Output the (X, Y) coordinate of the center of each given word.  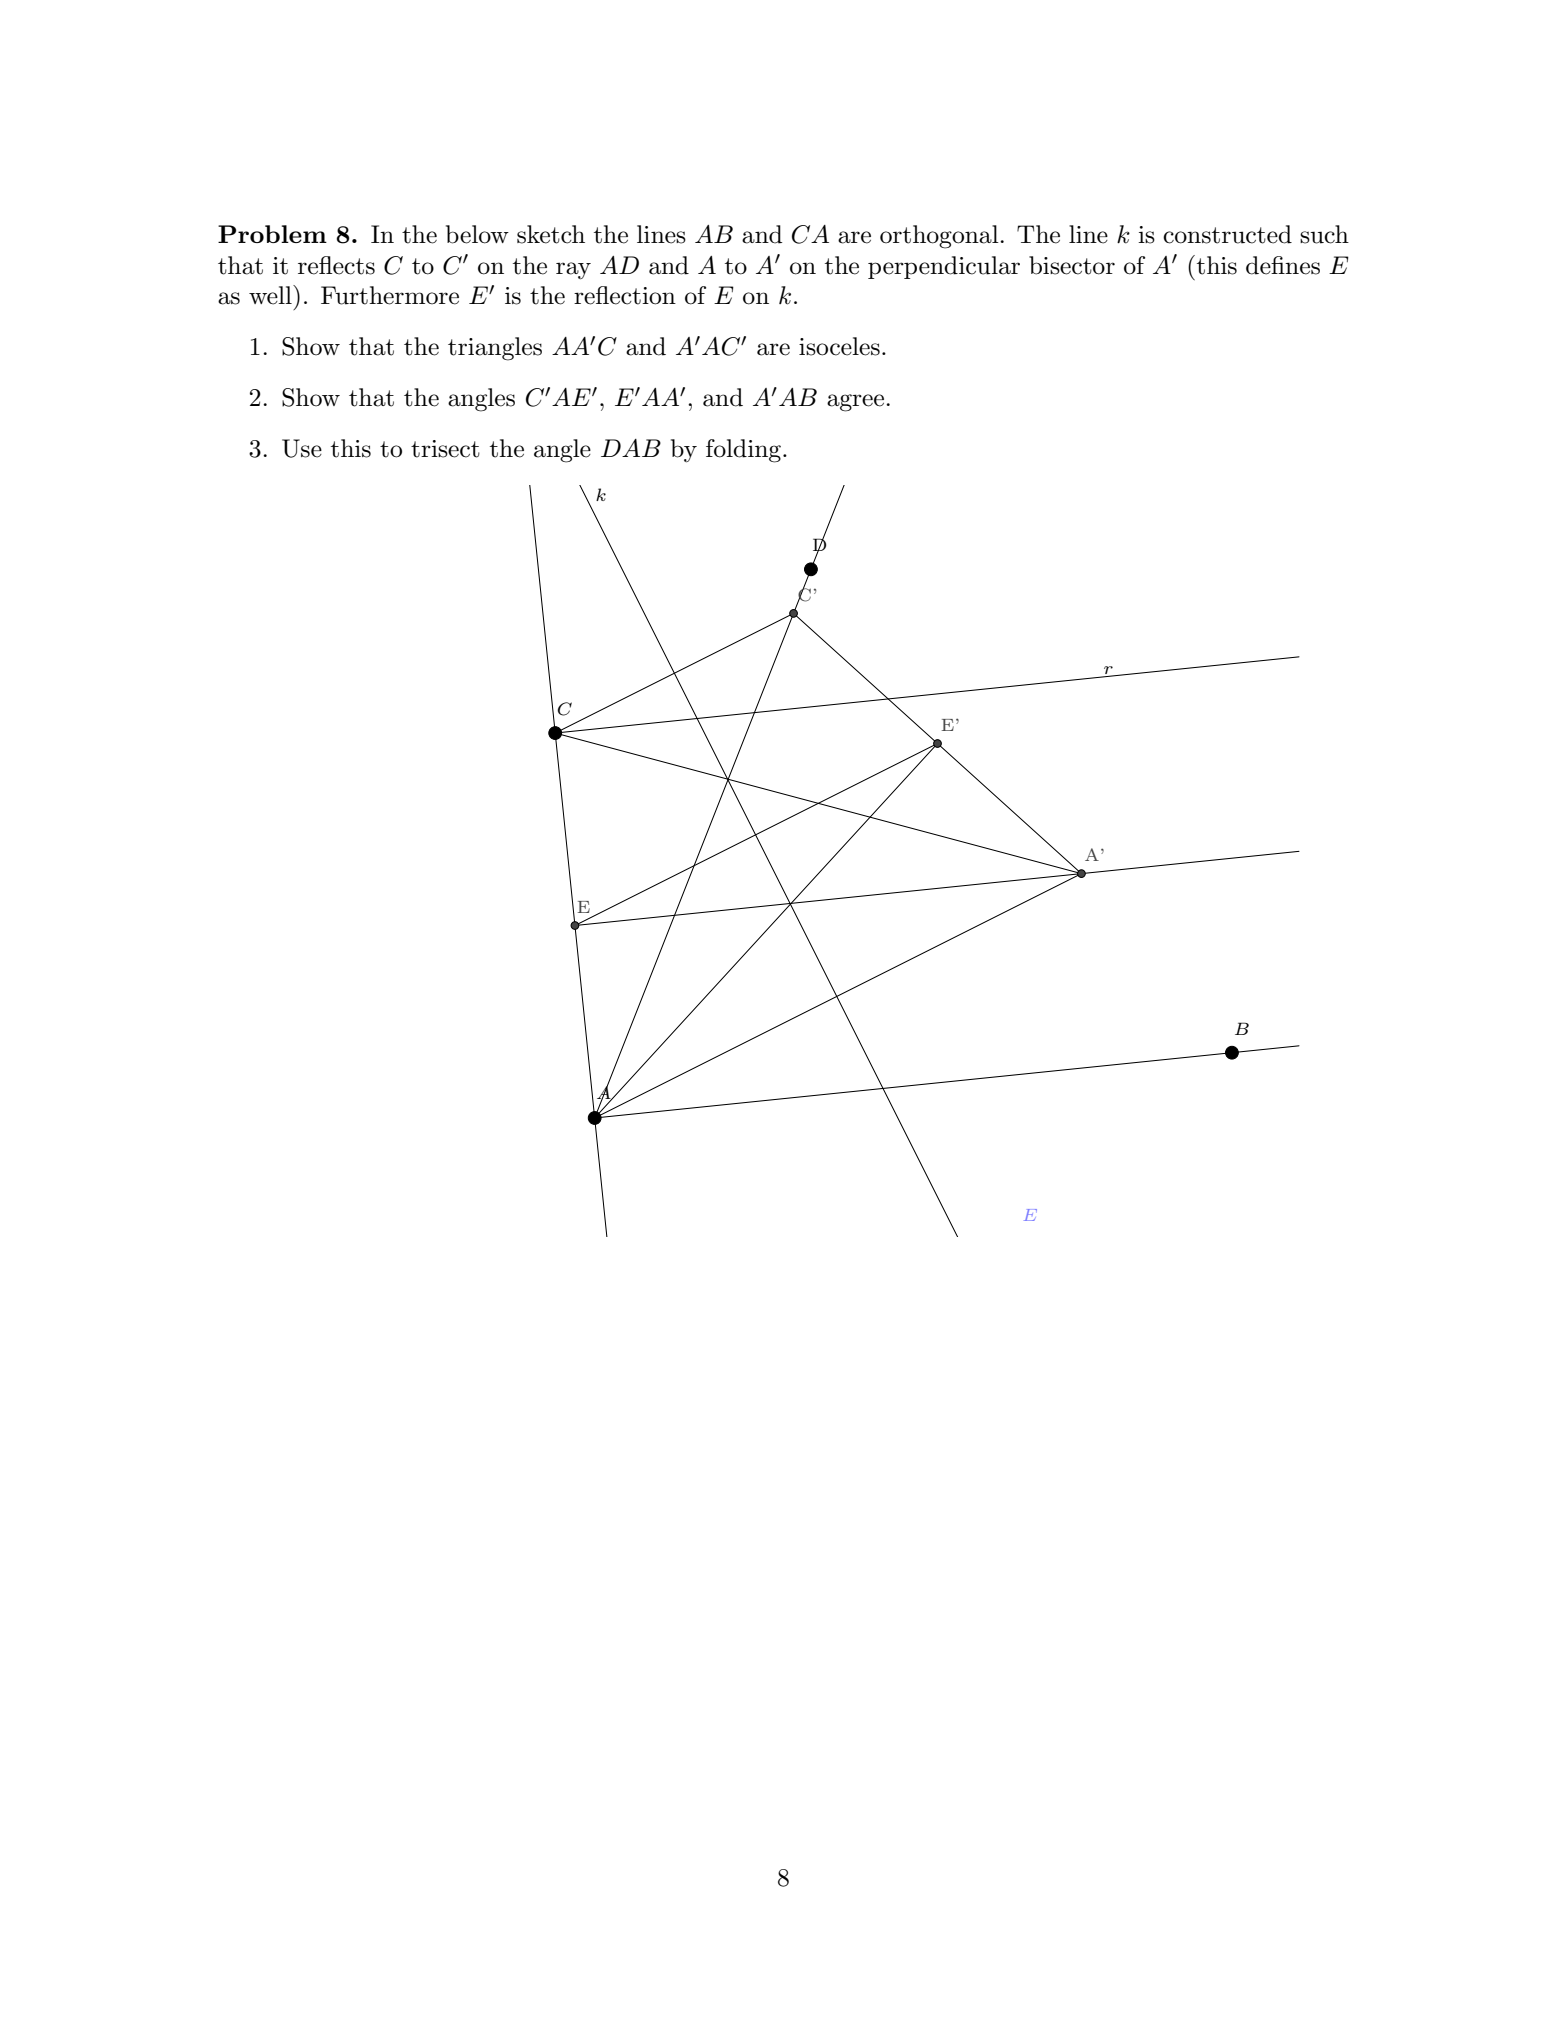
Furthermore (390, 295)
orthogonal (940, 237)
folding (743, 451)
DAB (631, 448)
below (477, 234)
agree (857, 403)
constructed (1227, 234)
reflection (625, 295)
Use (302, 448)
